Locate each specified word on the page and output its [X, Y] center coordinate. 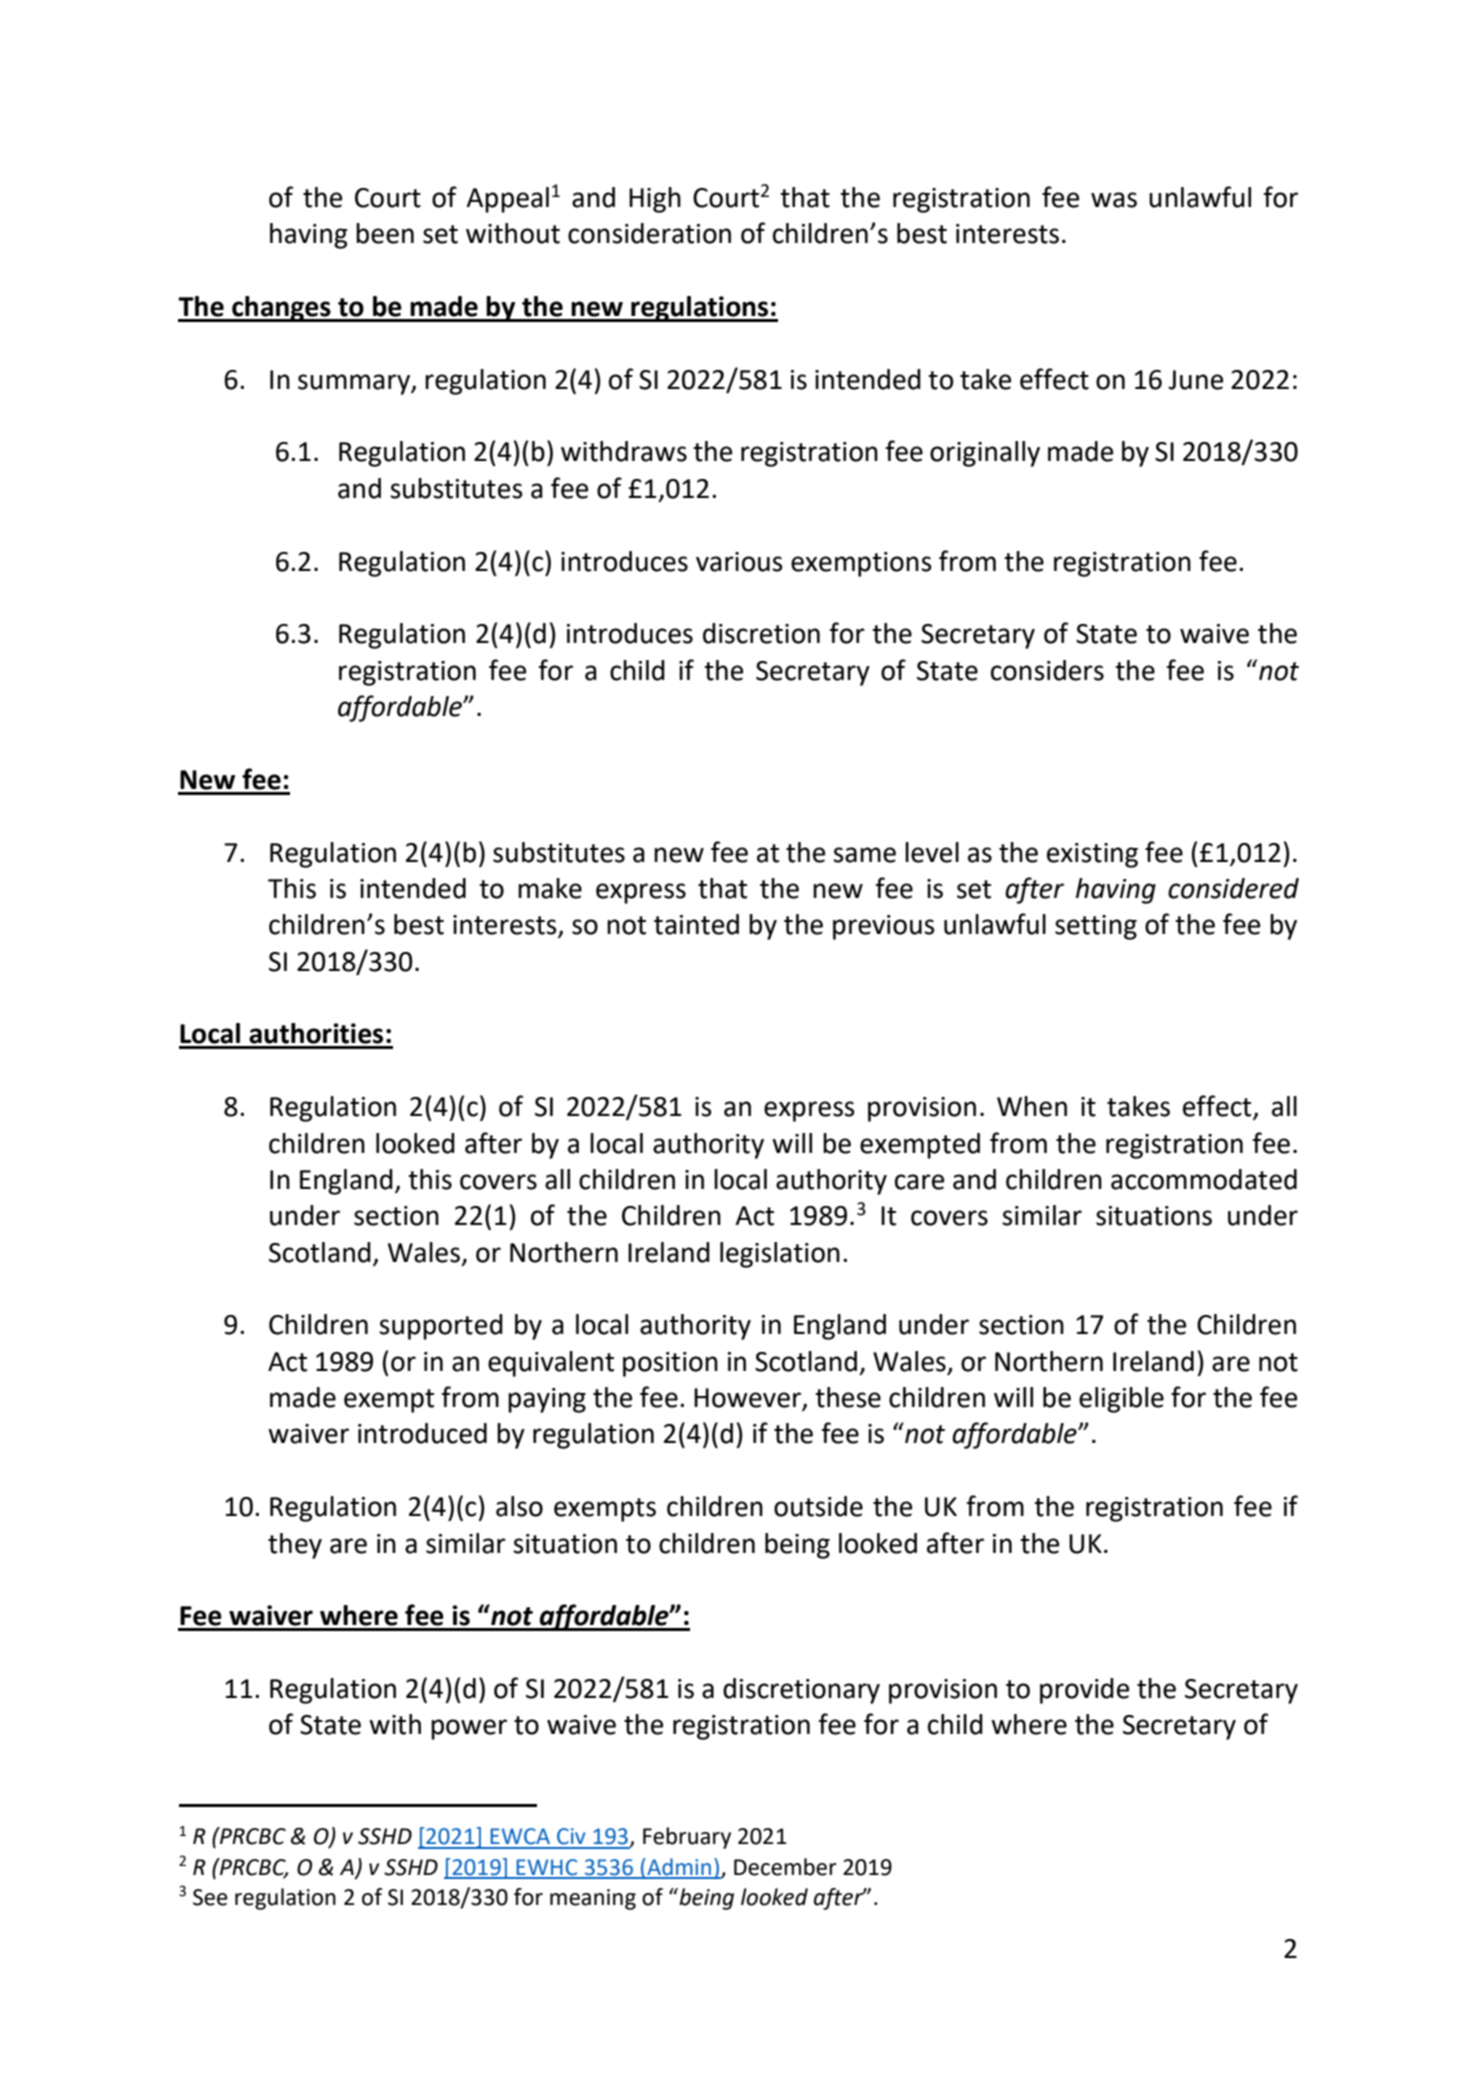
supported [441, 1327]
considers [1047, 670]
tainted [696, 924]
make [550, 888]
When [1032, 1106]
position [670, 1364]
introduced [422, 1433]
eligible [1121, 1400]
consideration [649, 233]
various [739, 562]
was [1114, 200]
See [210, 1897]
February [687, 1838]
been [385, 233]
